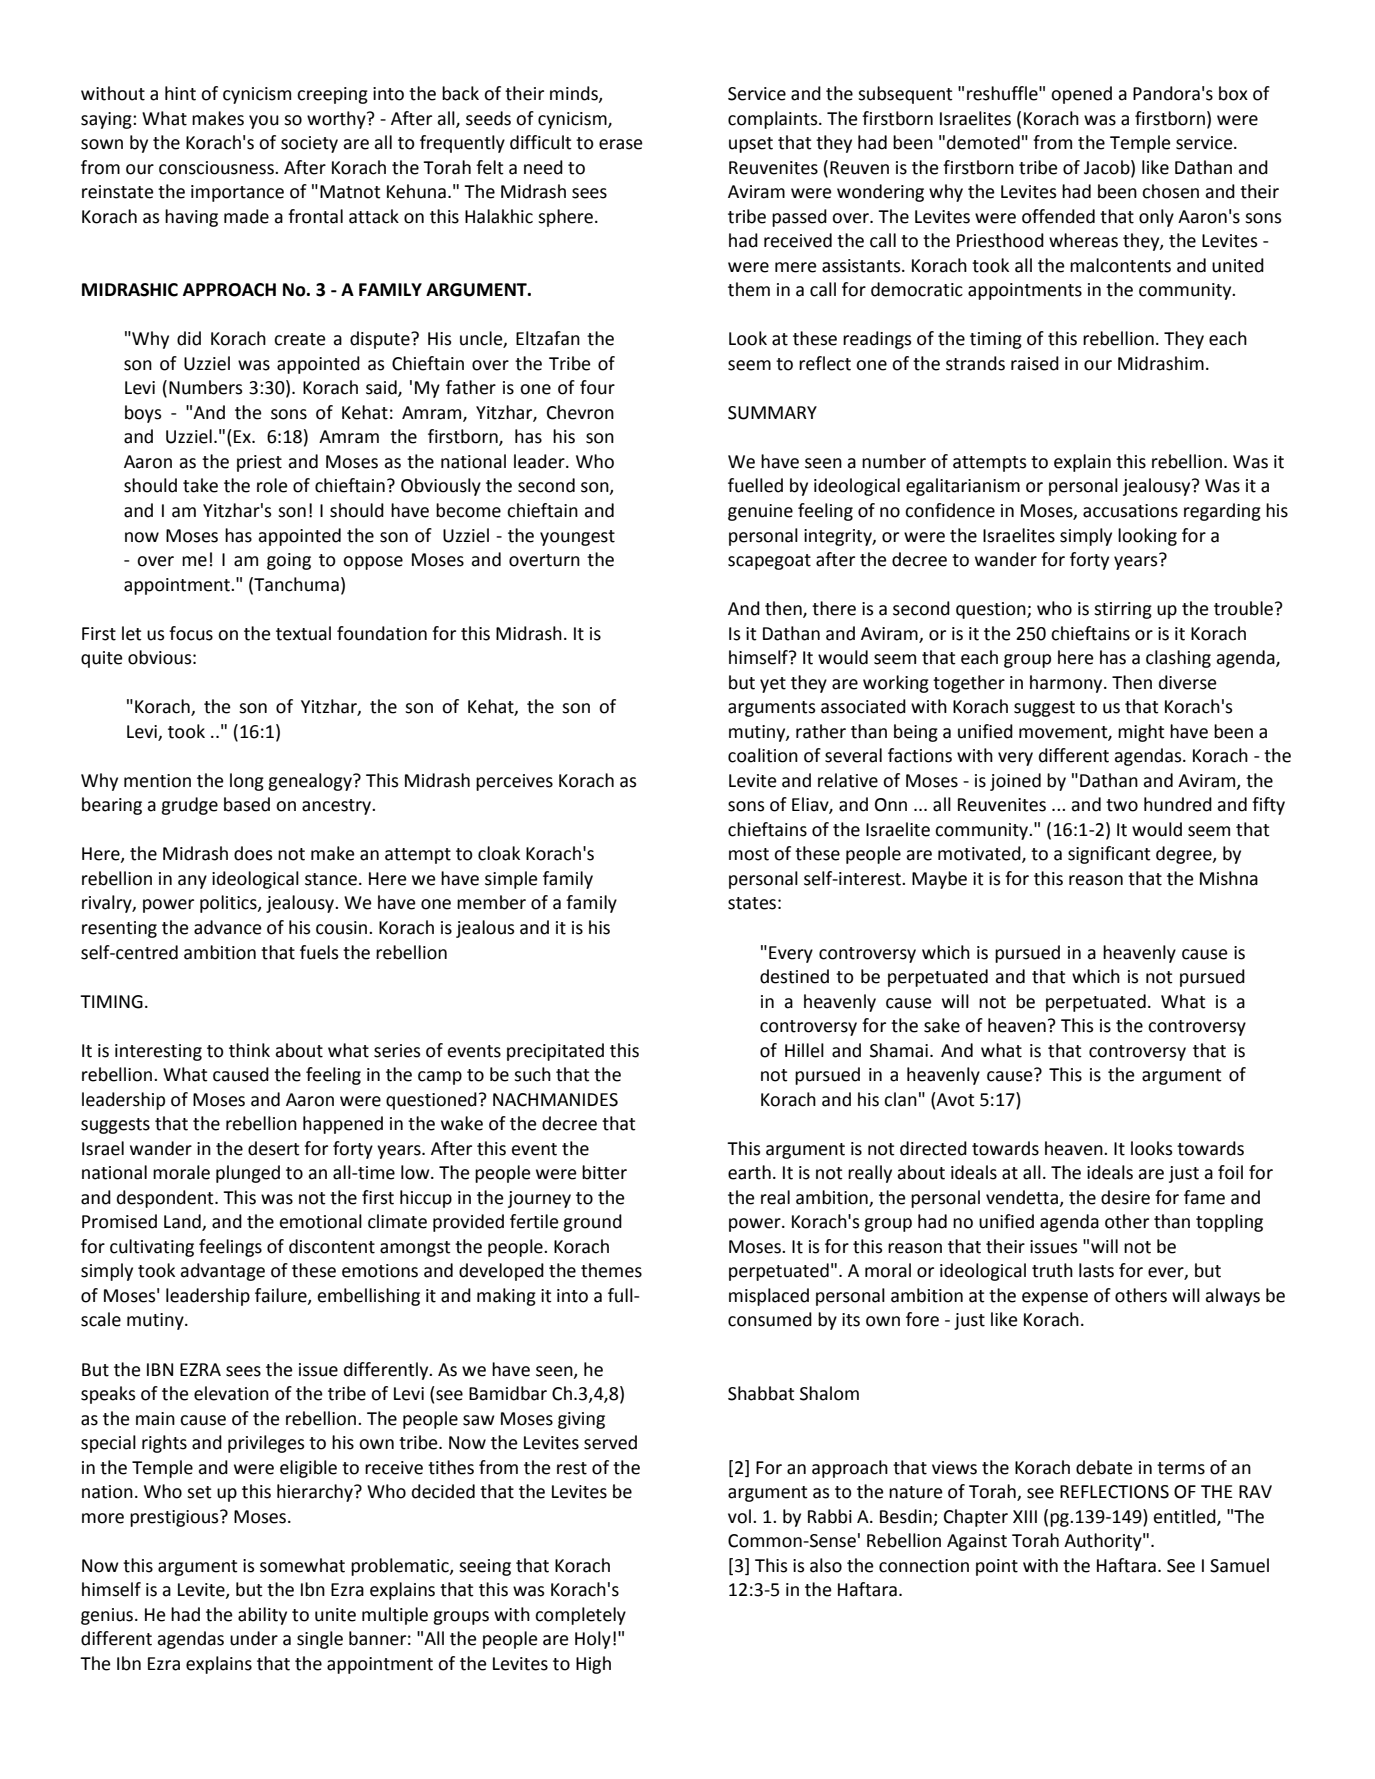 Image resolution: width=1375 pixels, height=1779 pixels. I want to click on opened, so click(1081, 95).
